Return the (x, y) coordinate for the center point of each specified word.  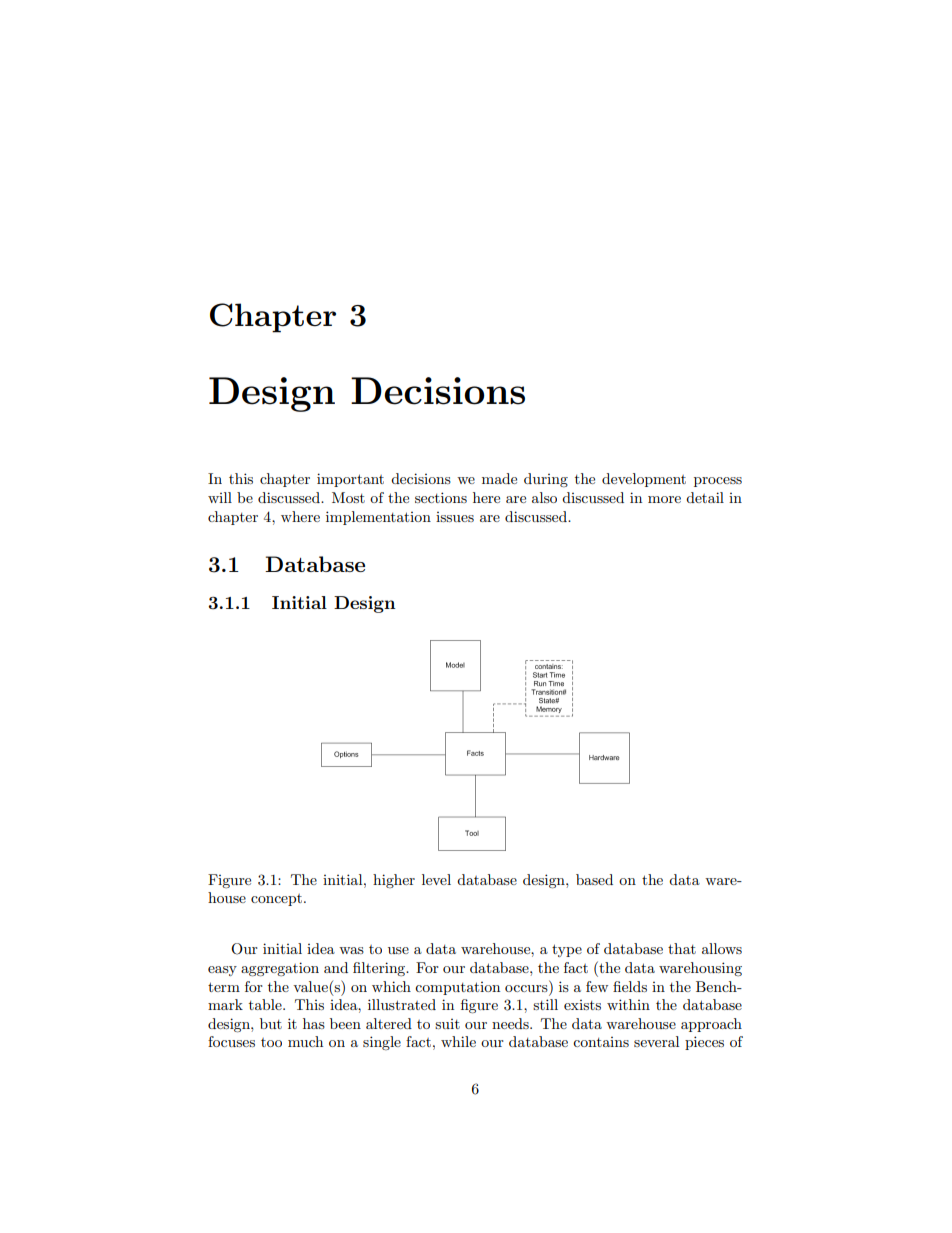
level (436, 879)
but (271, 1023)
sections (441, 497)
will (220, 497)
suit (447, 1024)
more (664, 499)
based (594, 879)
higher (394, 881)
